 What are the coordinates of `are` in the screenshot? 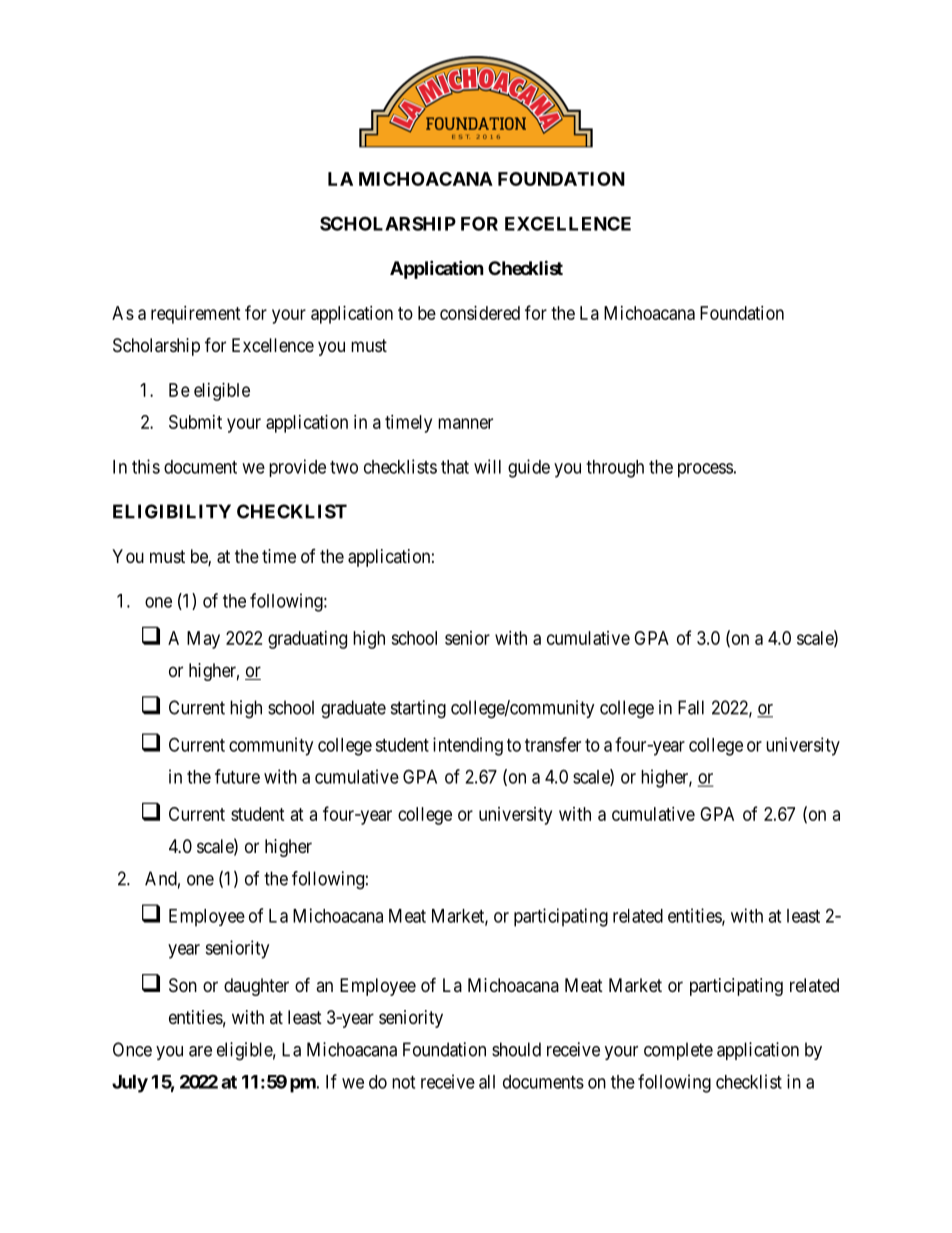 It's located at (200, 1051).
